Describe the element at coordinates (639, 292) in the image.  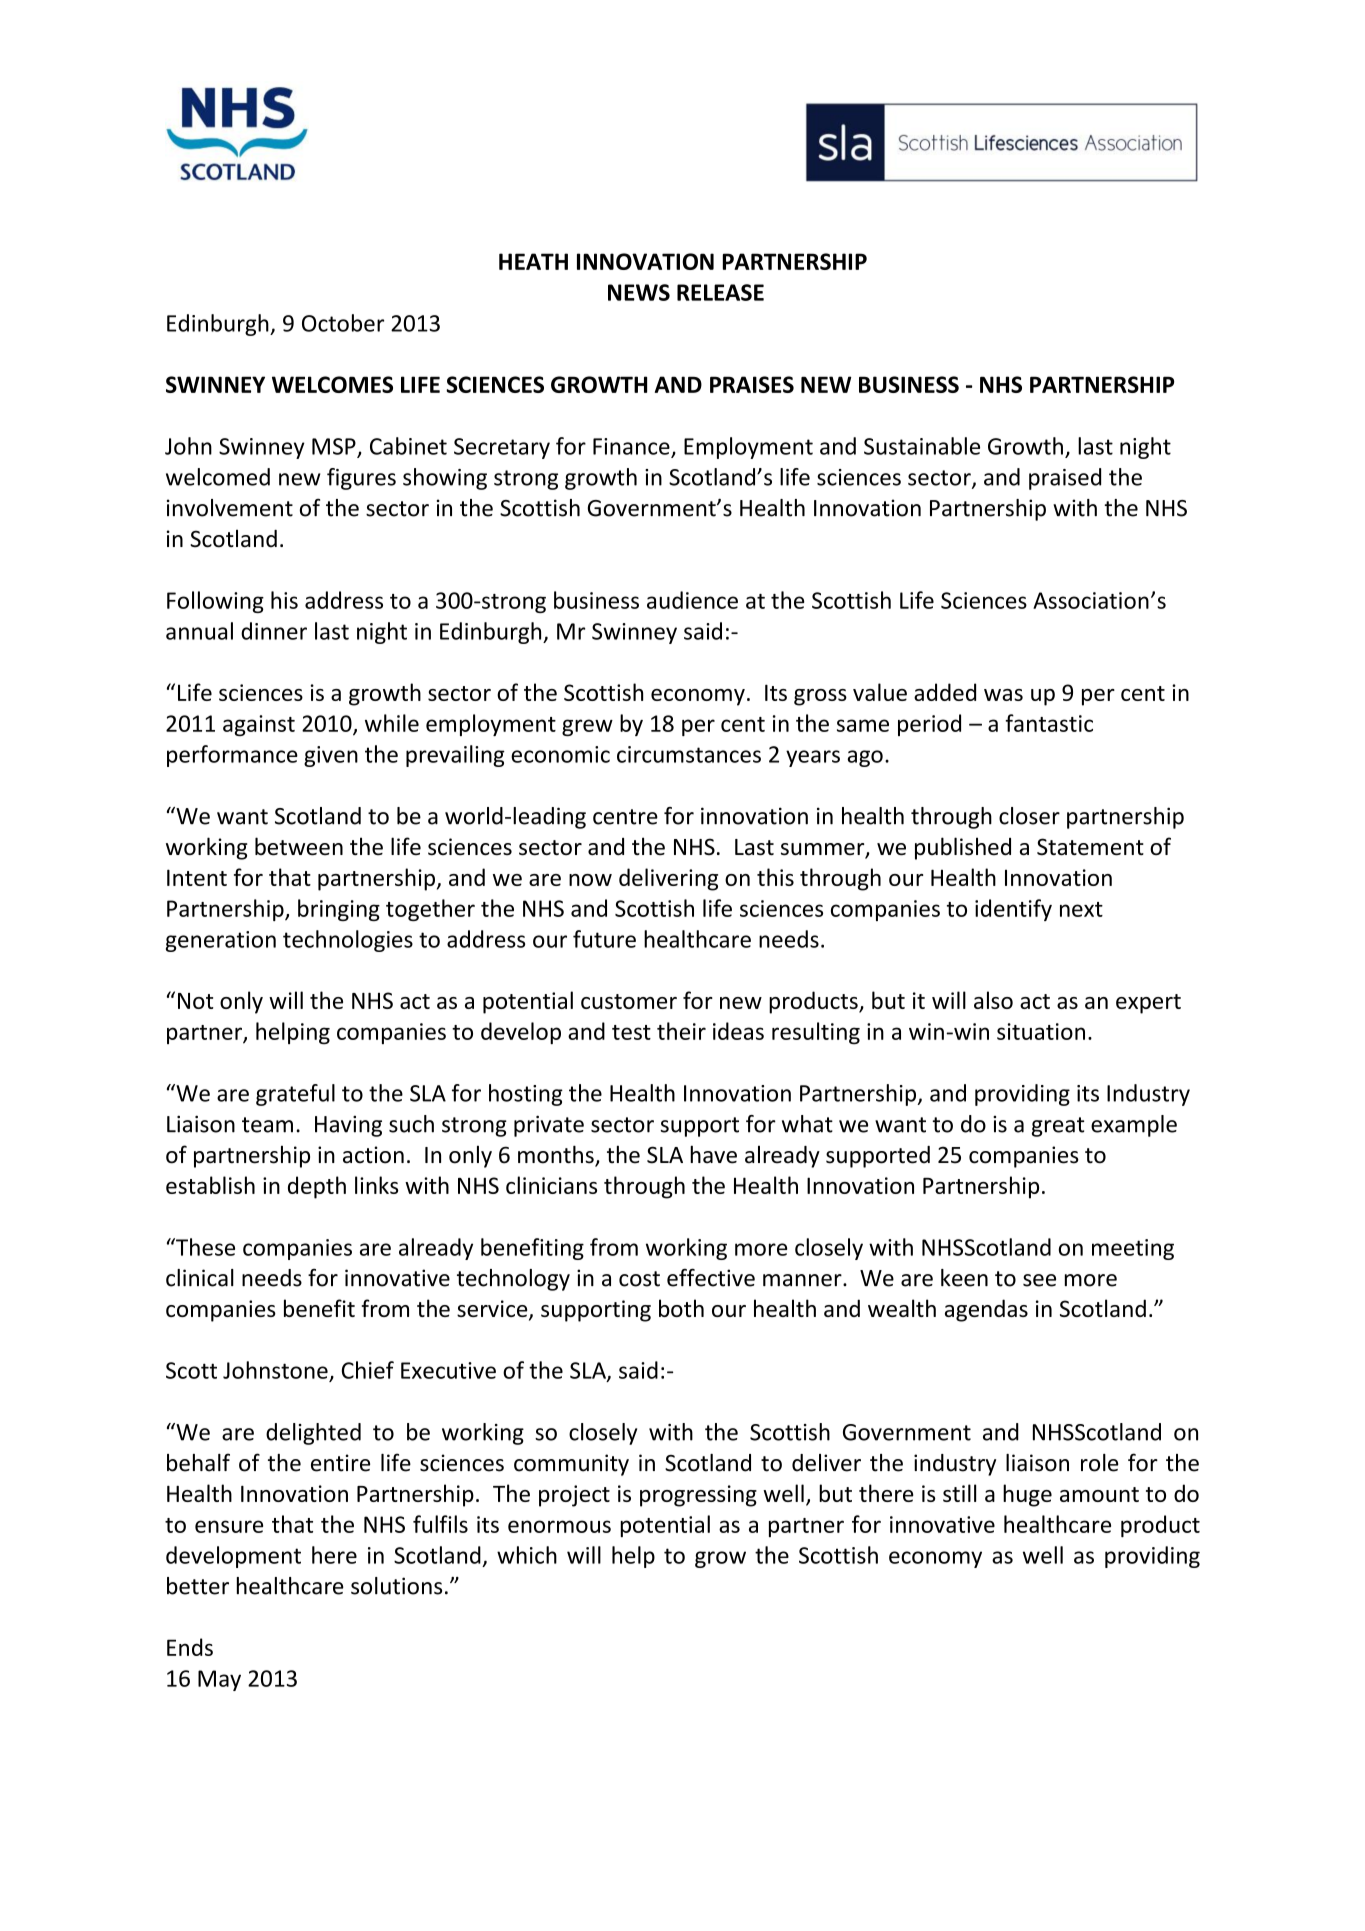
I see `NEWS` at that location.
